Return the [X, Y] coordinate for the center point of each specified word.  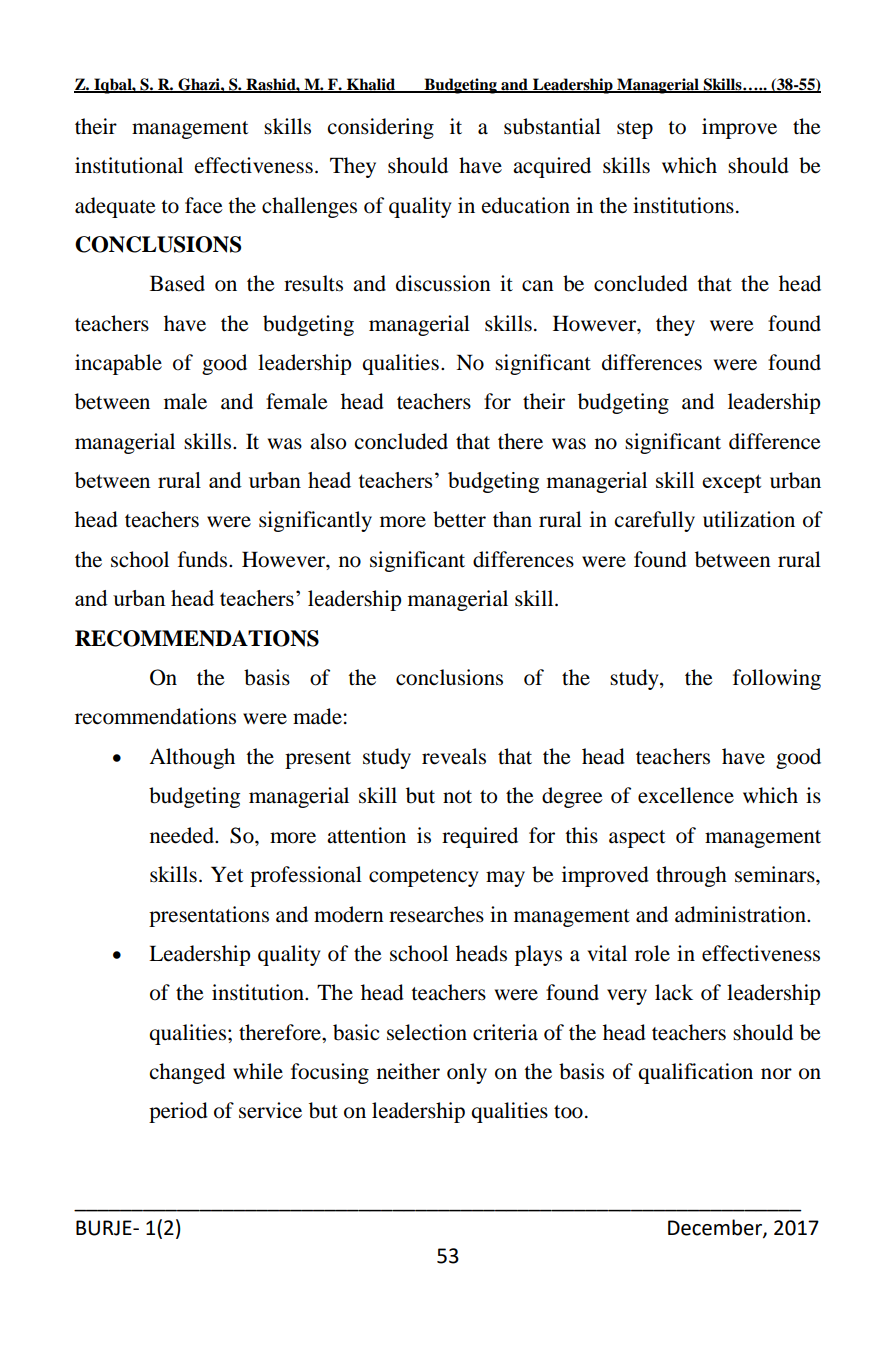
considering [381, 128]
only [467, 1073]
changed [187, 1073]
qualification [695, 1073]
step [635, 130]
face [204, 205]
